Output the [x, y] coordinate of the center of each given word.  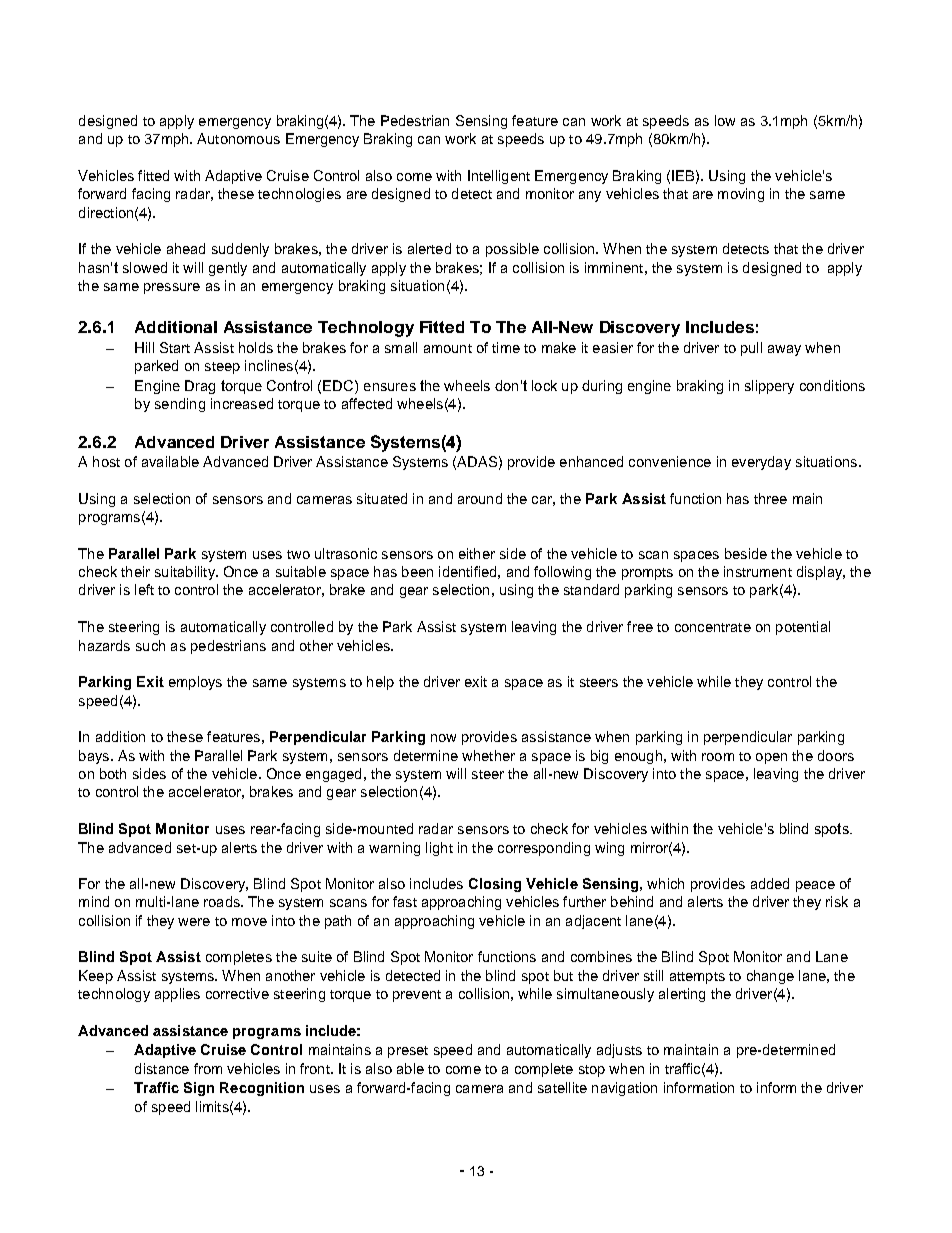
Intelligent [499, 177]
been [417, 571]
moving [741, 195]
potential [803, 628]
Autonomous [238, 138]
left [144, 589]
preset [408, 1052]
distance [162, 1068]
